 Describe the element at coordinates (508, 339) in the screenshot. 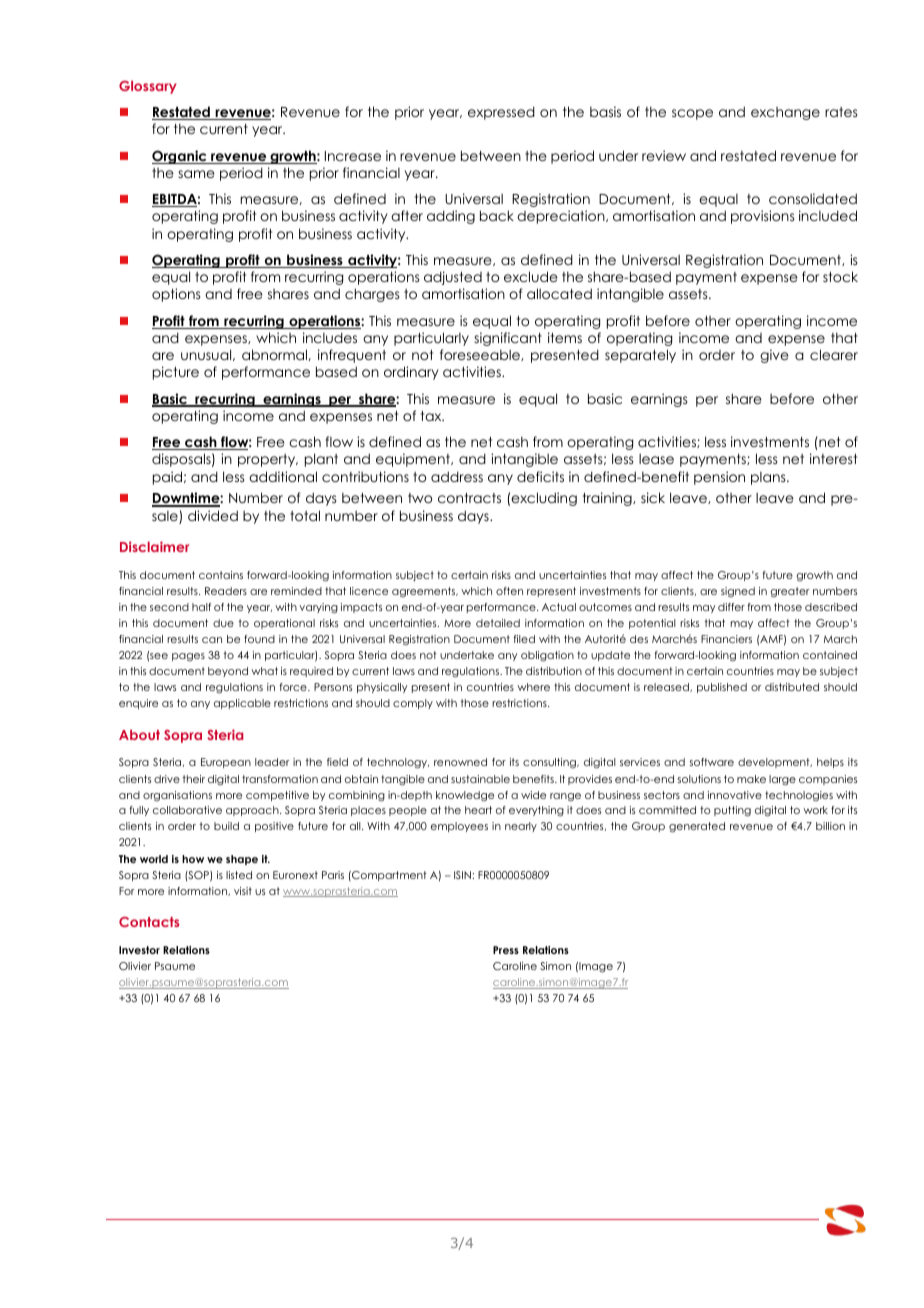

I see `significant` at that location.
